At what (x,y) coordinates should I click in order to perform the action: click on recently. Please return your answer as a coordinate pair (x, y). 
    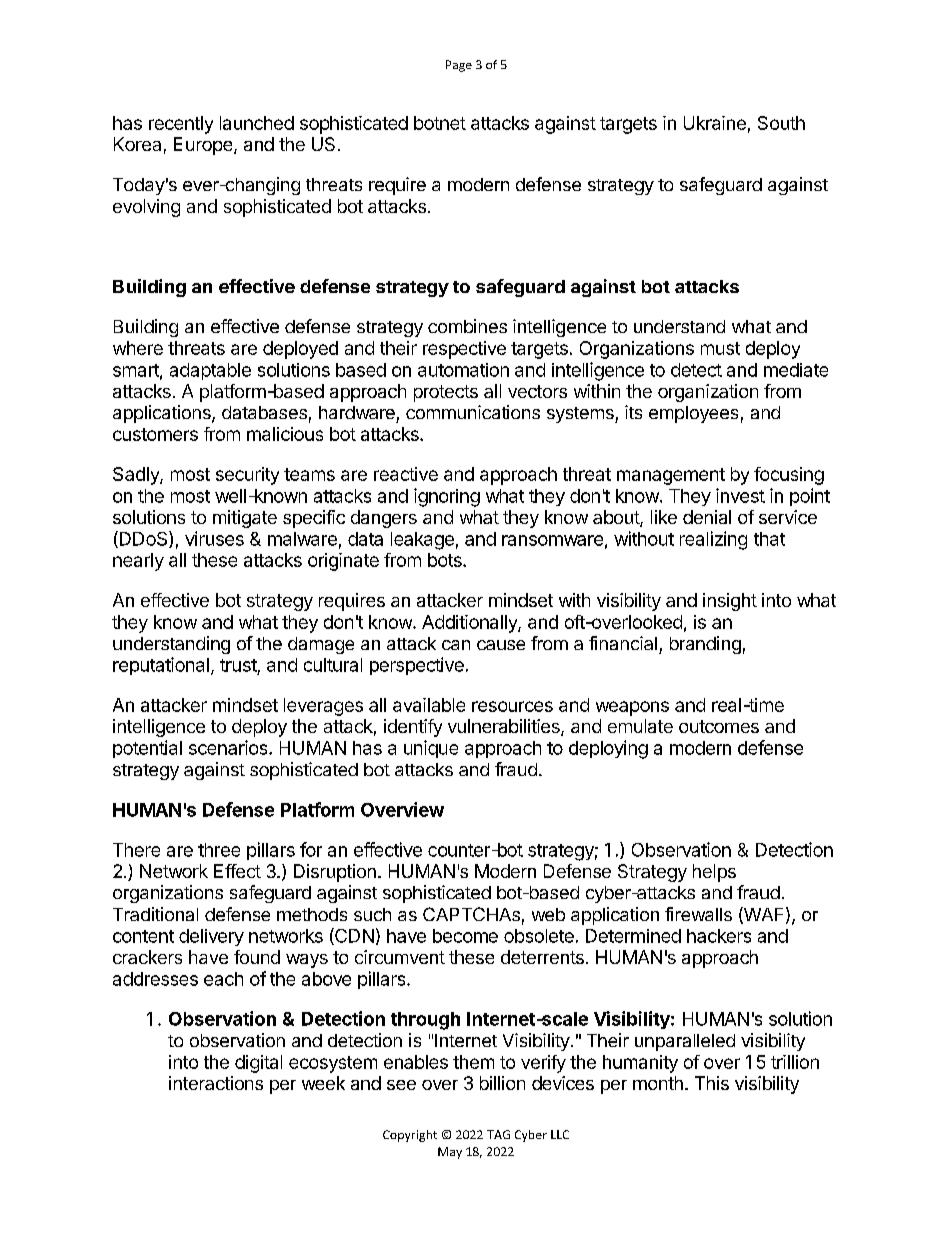
    Looking at the image, I should click on (181, 125).
